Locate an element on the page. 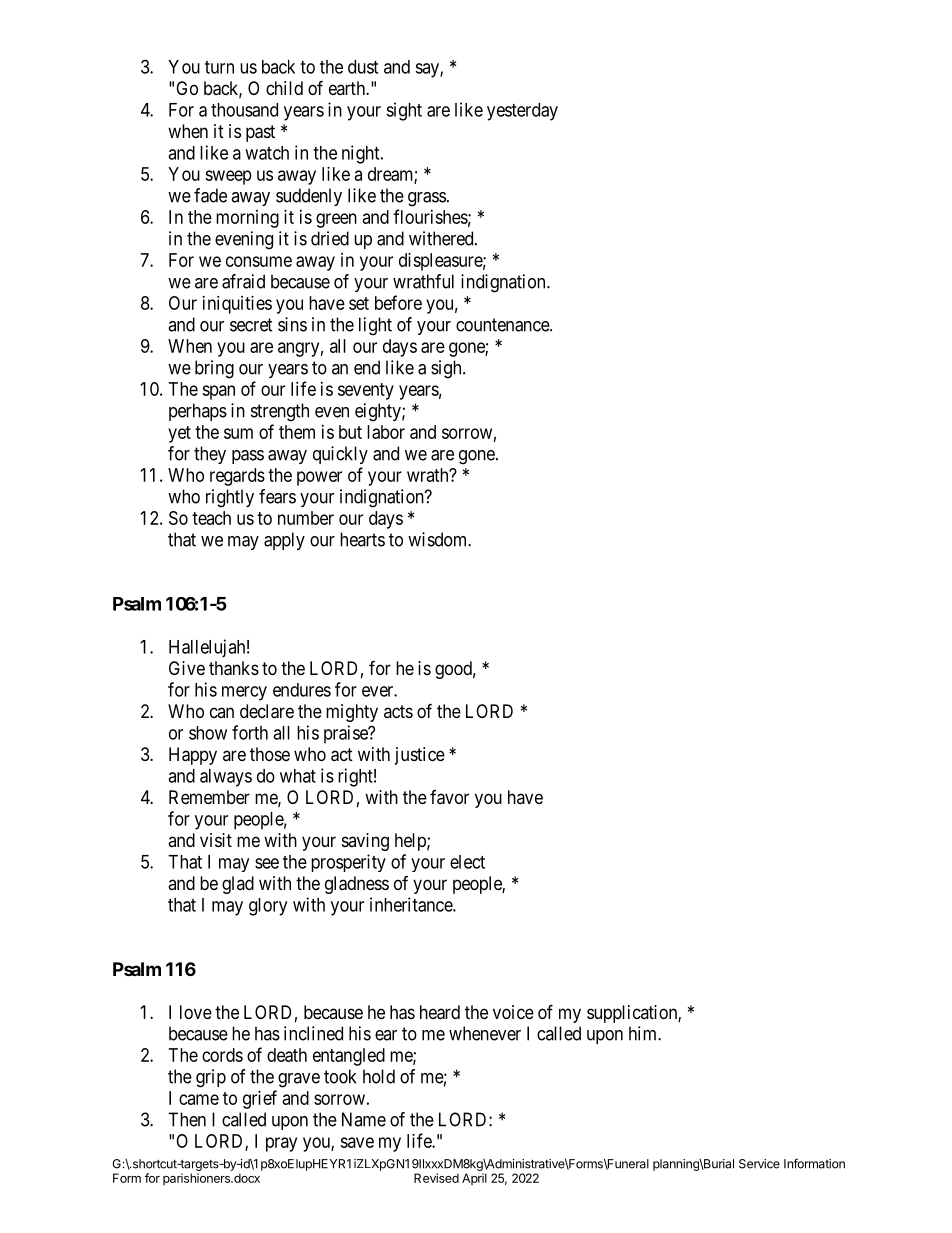  pray is located at coordinates (281, 1144).
